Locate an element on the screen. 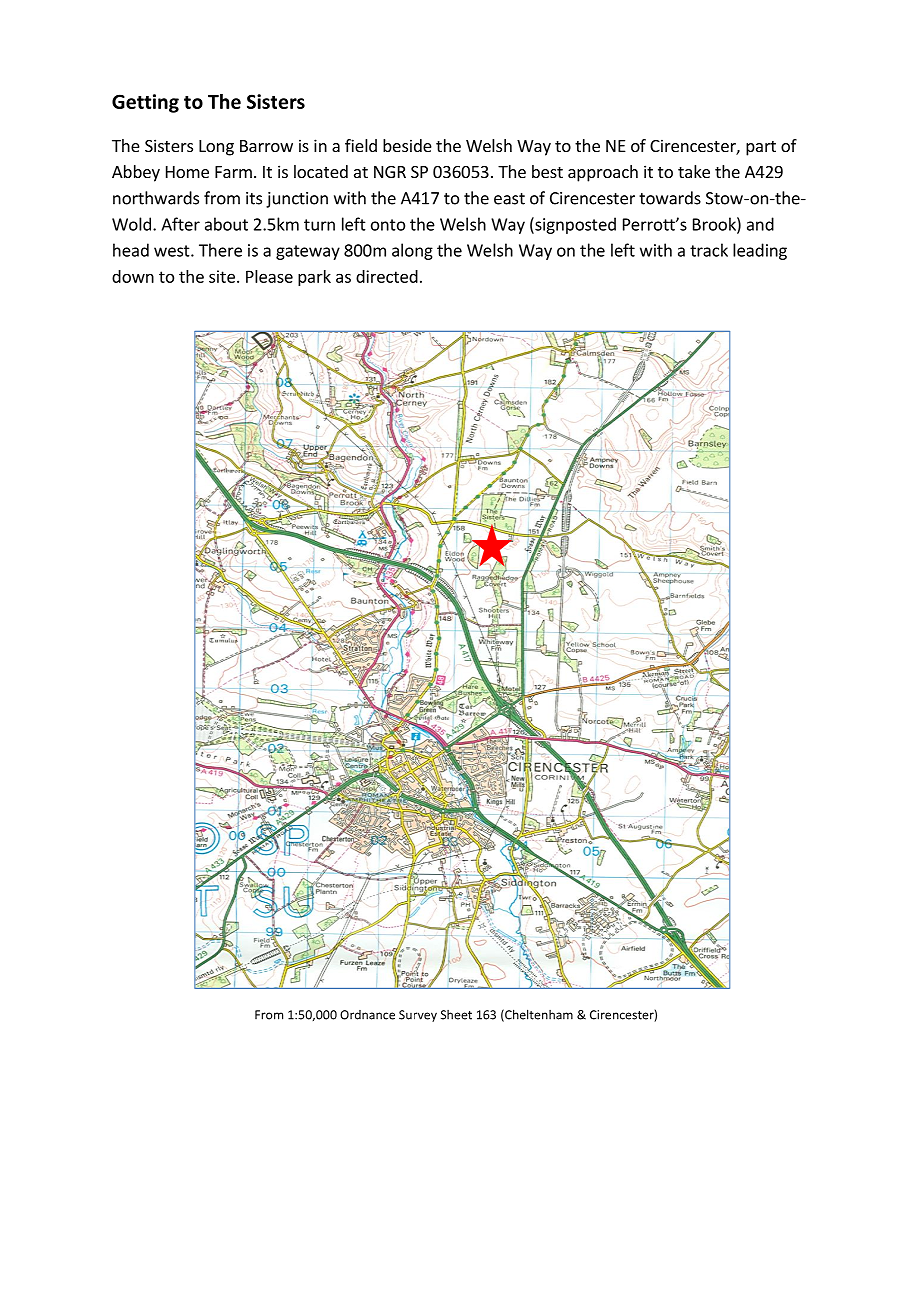 The width and height of the screenshot is (924, 1308). beside is located at coordinates (407, 145).
